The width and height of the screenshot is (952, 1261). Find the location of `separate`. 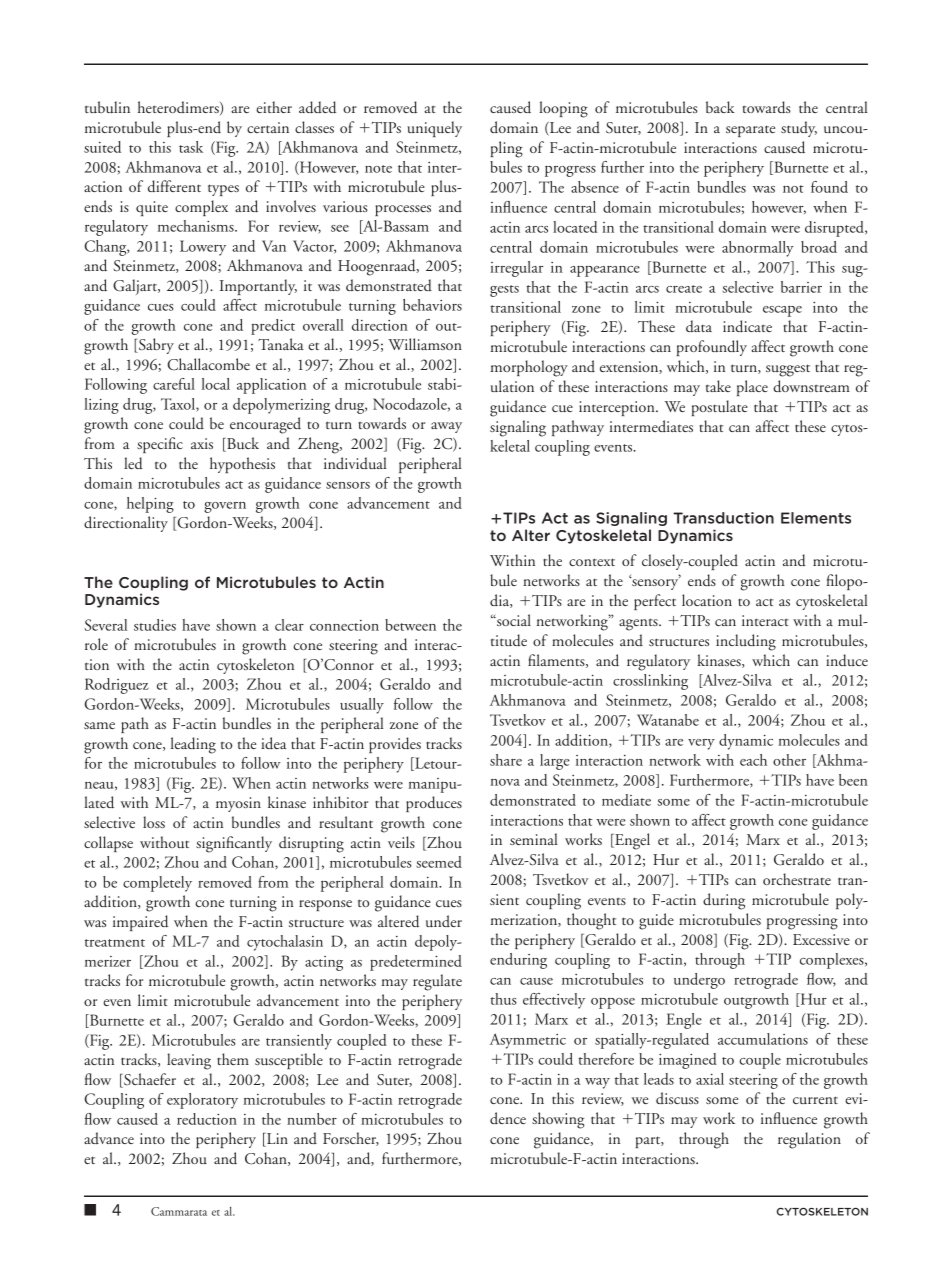

separate is located at coordinates (750, 131).
